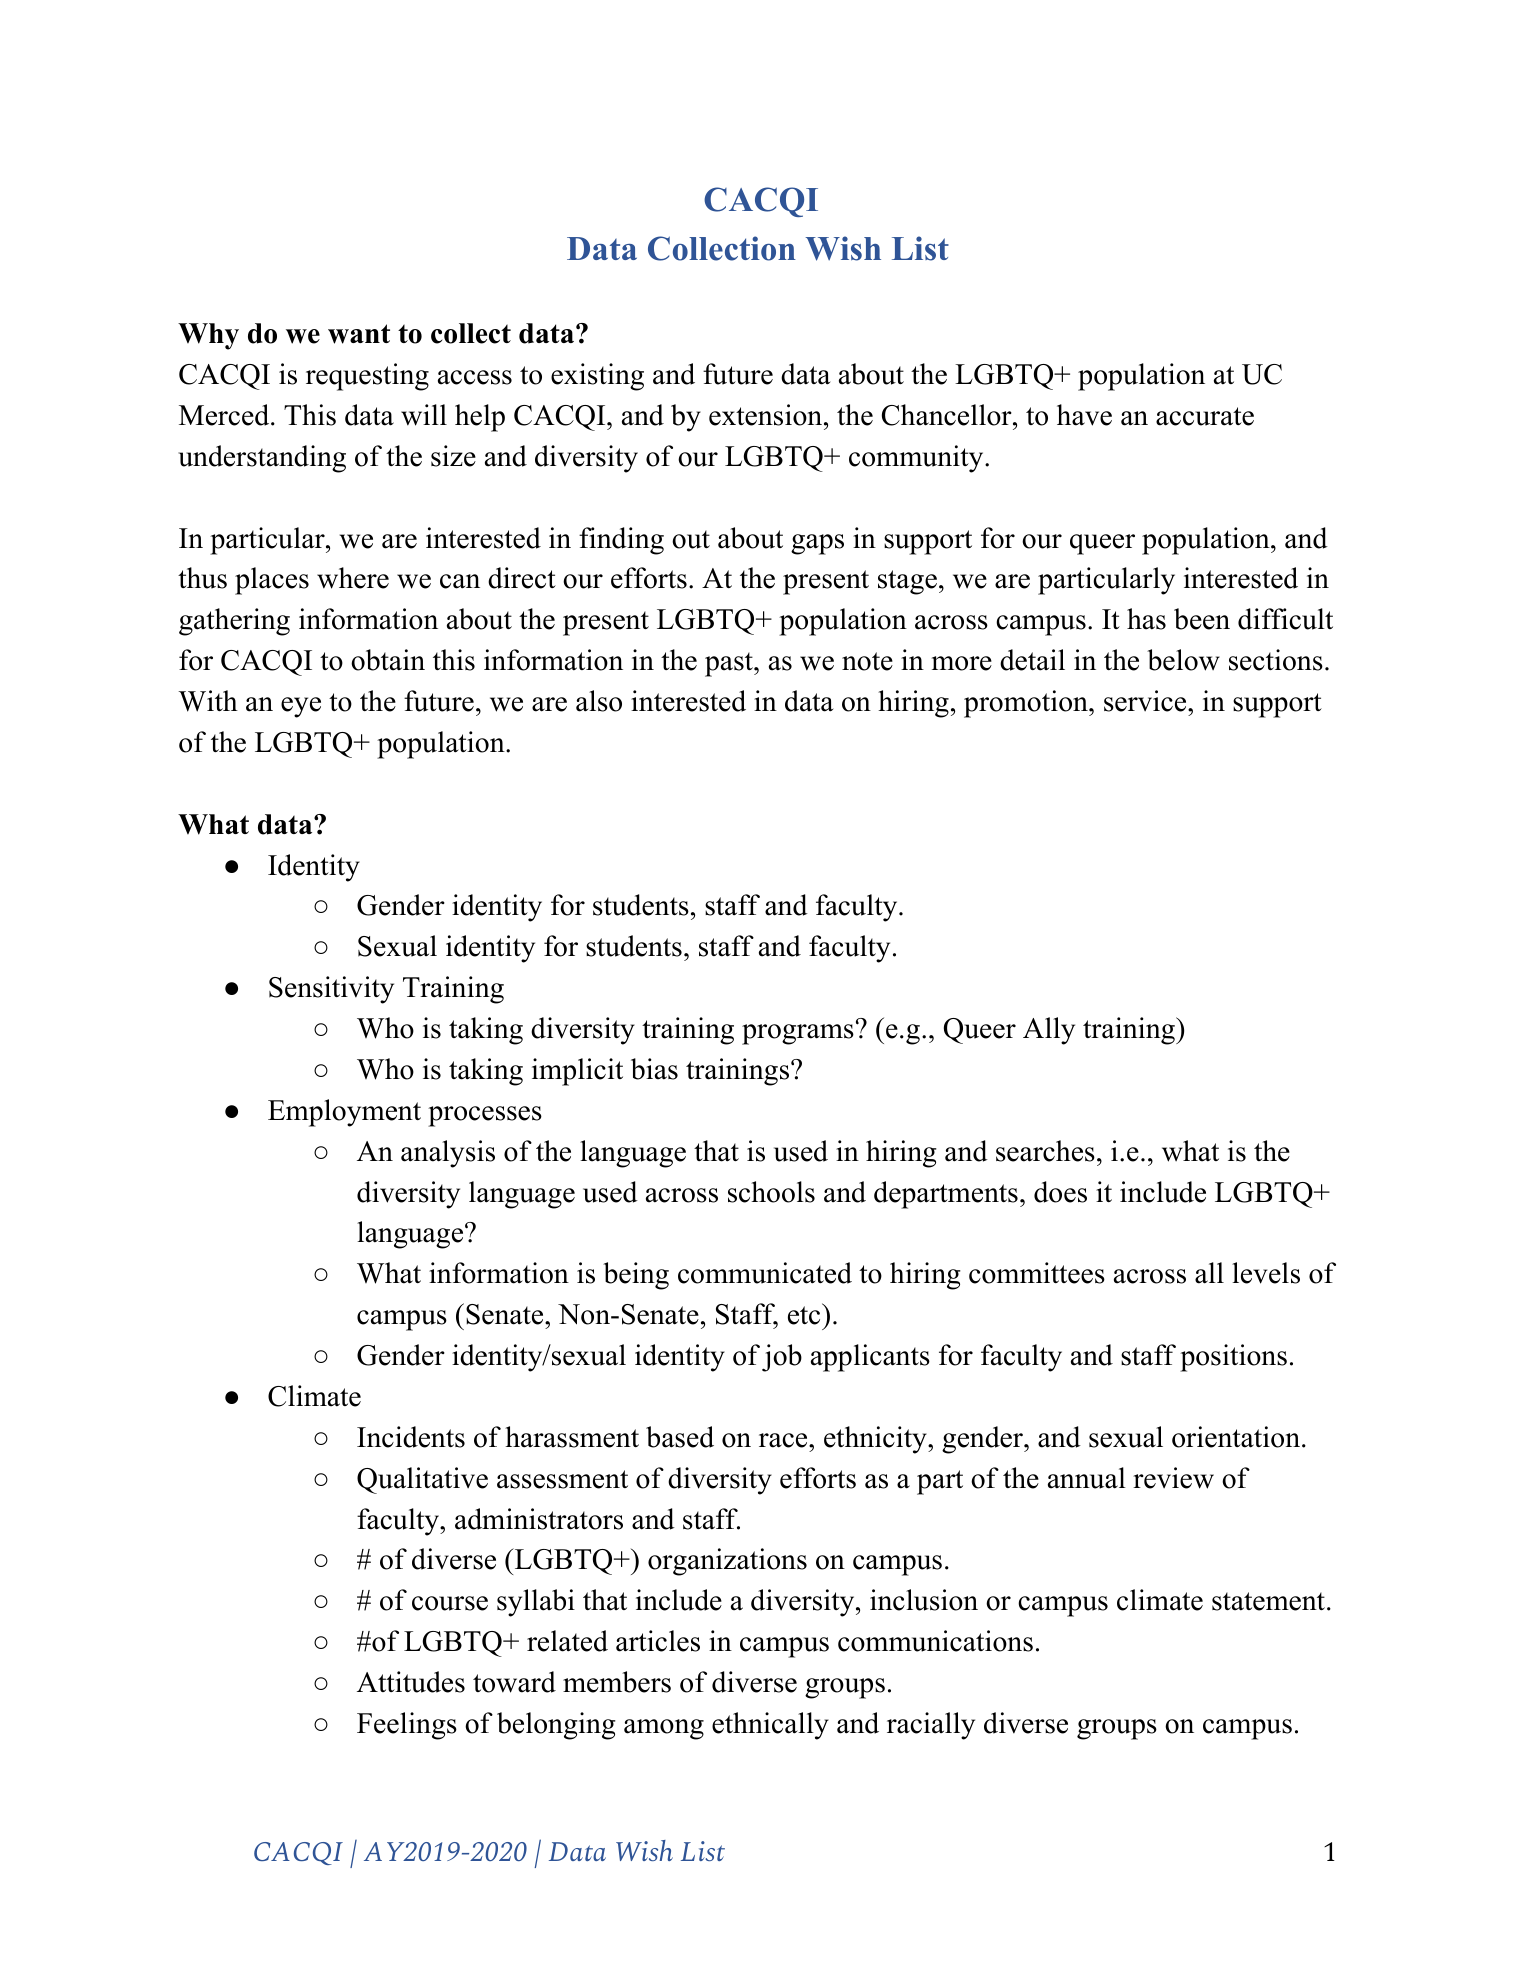  I want to click on Sensitivity, so click(331, 990).
